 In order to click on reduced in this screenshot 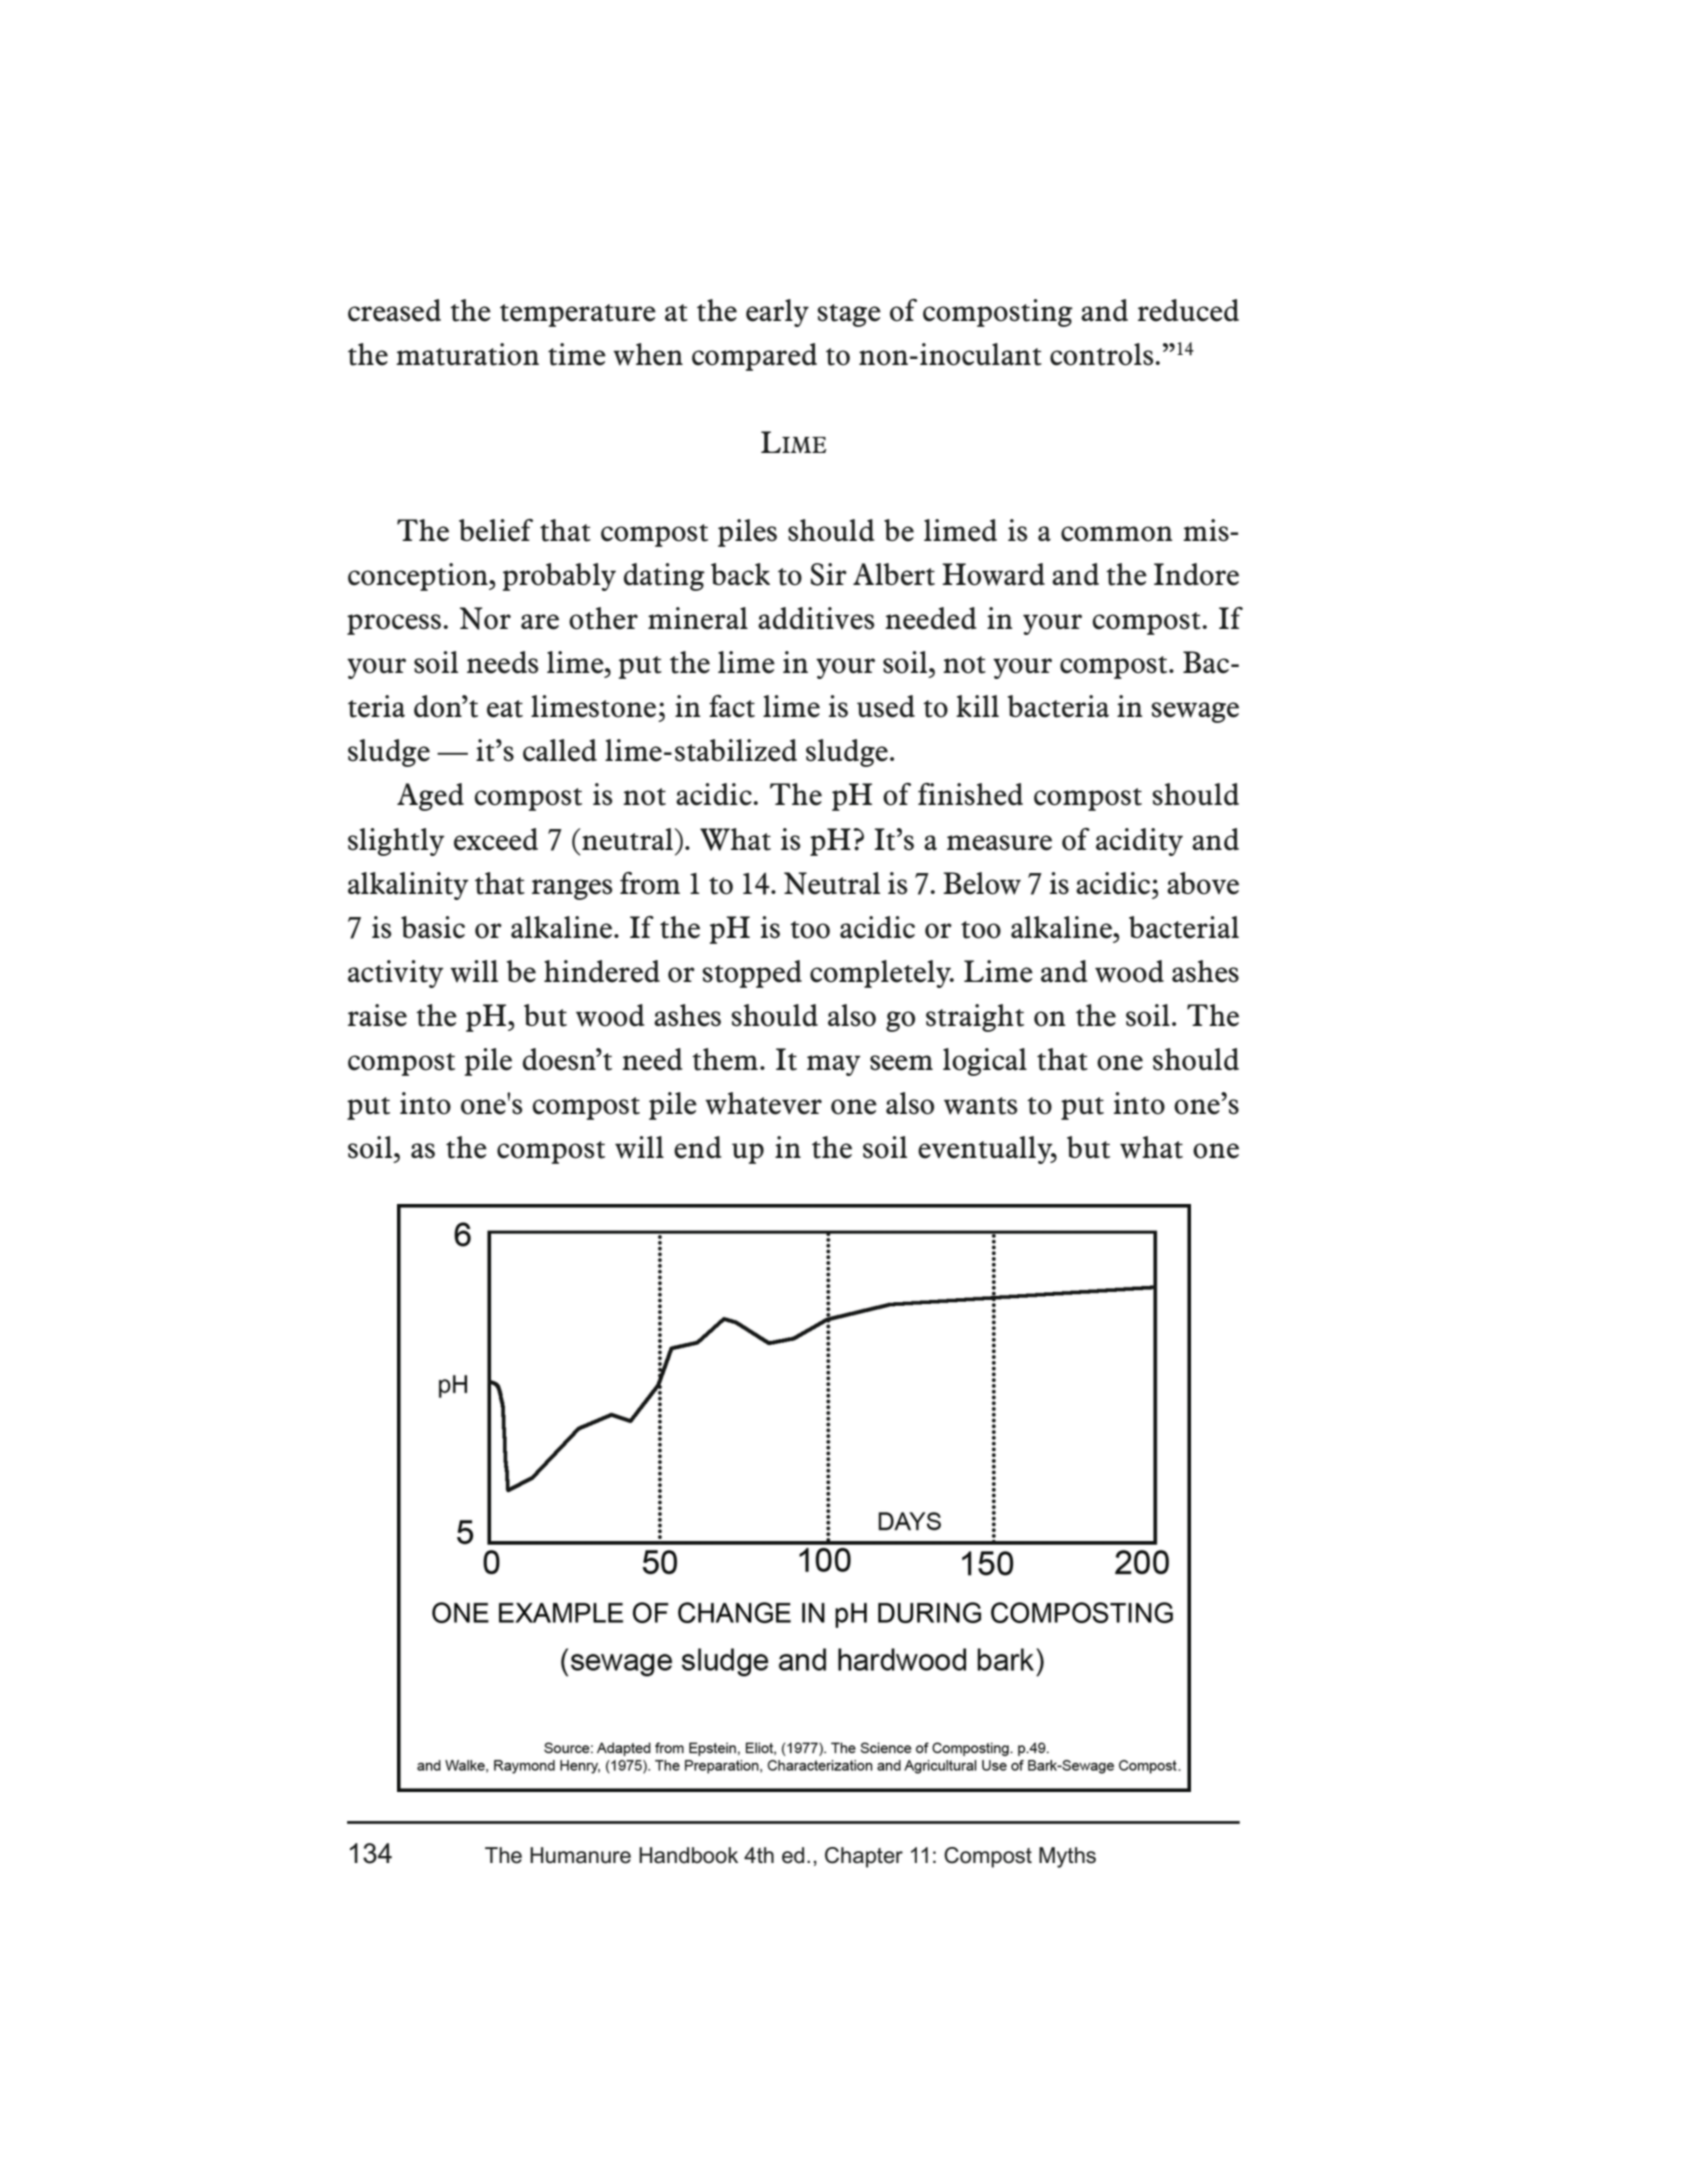, I will do `click(1188, 310)`.
